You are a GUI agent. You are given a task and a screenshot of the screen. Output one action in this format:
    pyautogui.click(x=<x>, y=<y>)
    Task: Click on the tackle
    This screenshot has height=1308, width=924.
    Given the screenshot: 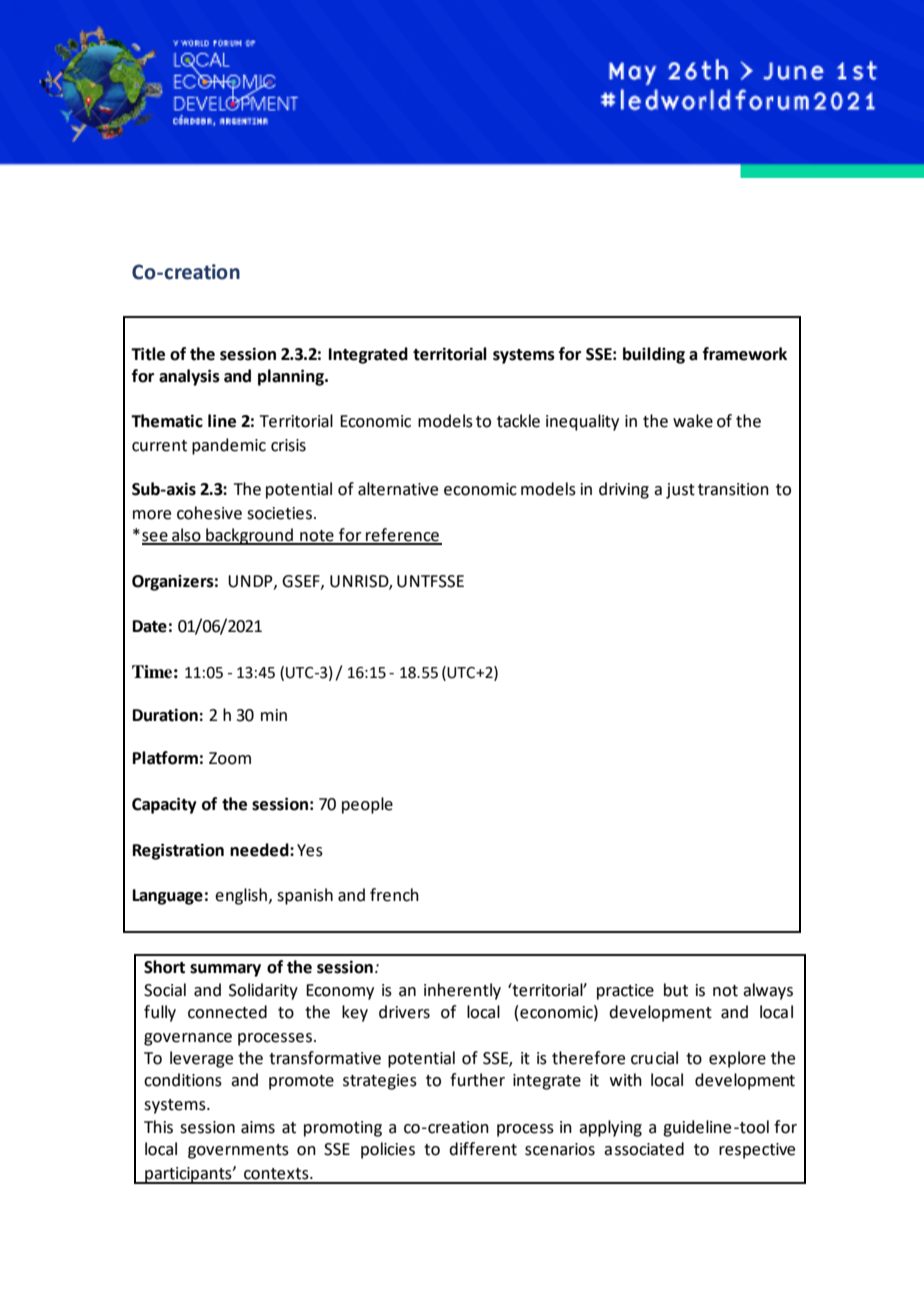 What is the action you would take?
    pyautogui.click(x=518, y=421)
